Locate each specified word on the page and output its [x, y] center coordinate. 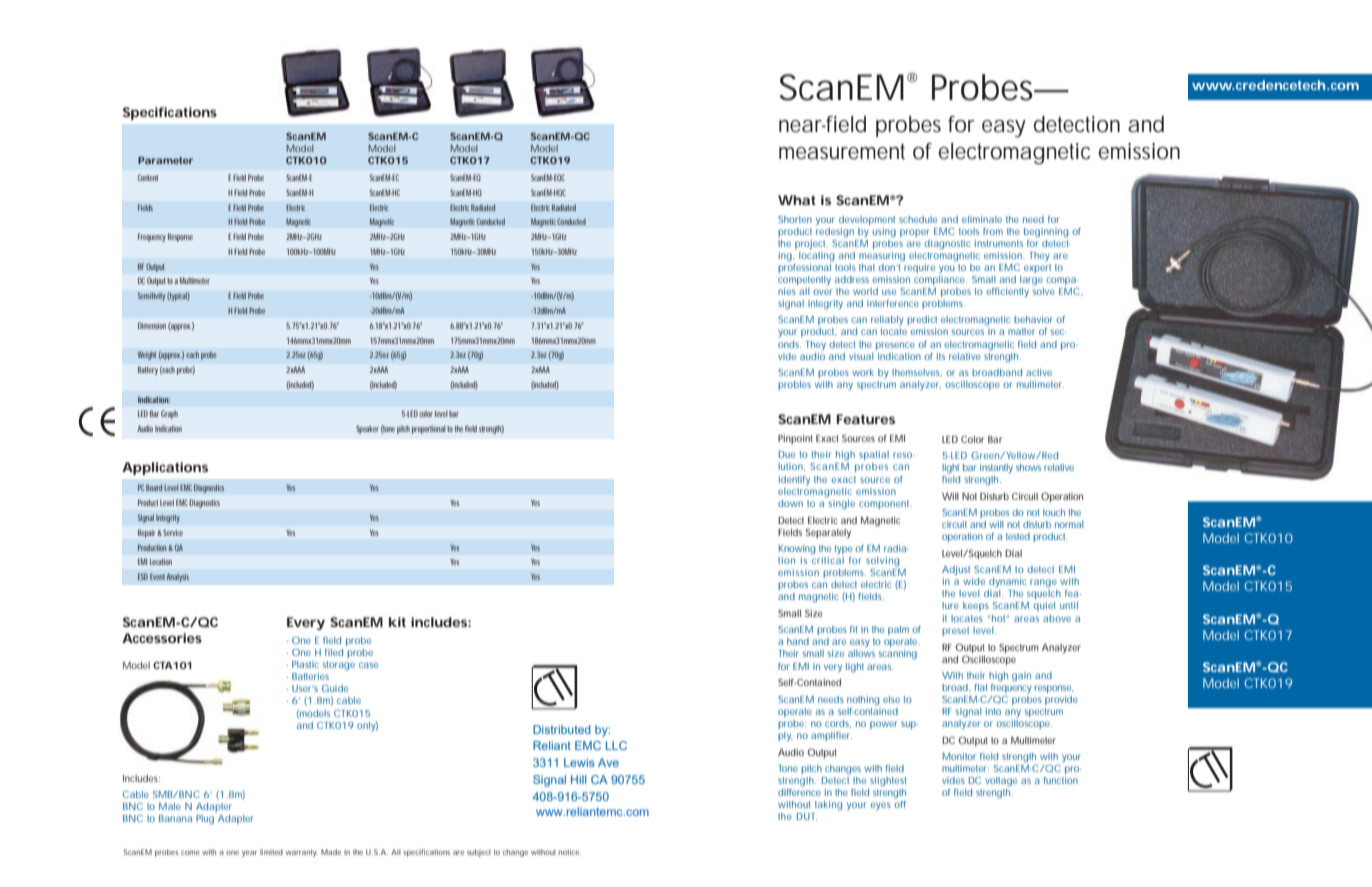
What [797, 200]
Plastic [305, 664]
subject [479, 853]
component [885, 504]
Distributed [562, 729]
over [822, 292]
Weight [148, 355]
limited [271, 852]
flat [981, 687]
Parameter [165, 160]
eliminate [982, 219]
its [941, 356]
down [790, 503]
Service [173, 532]
